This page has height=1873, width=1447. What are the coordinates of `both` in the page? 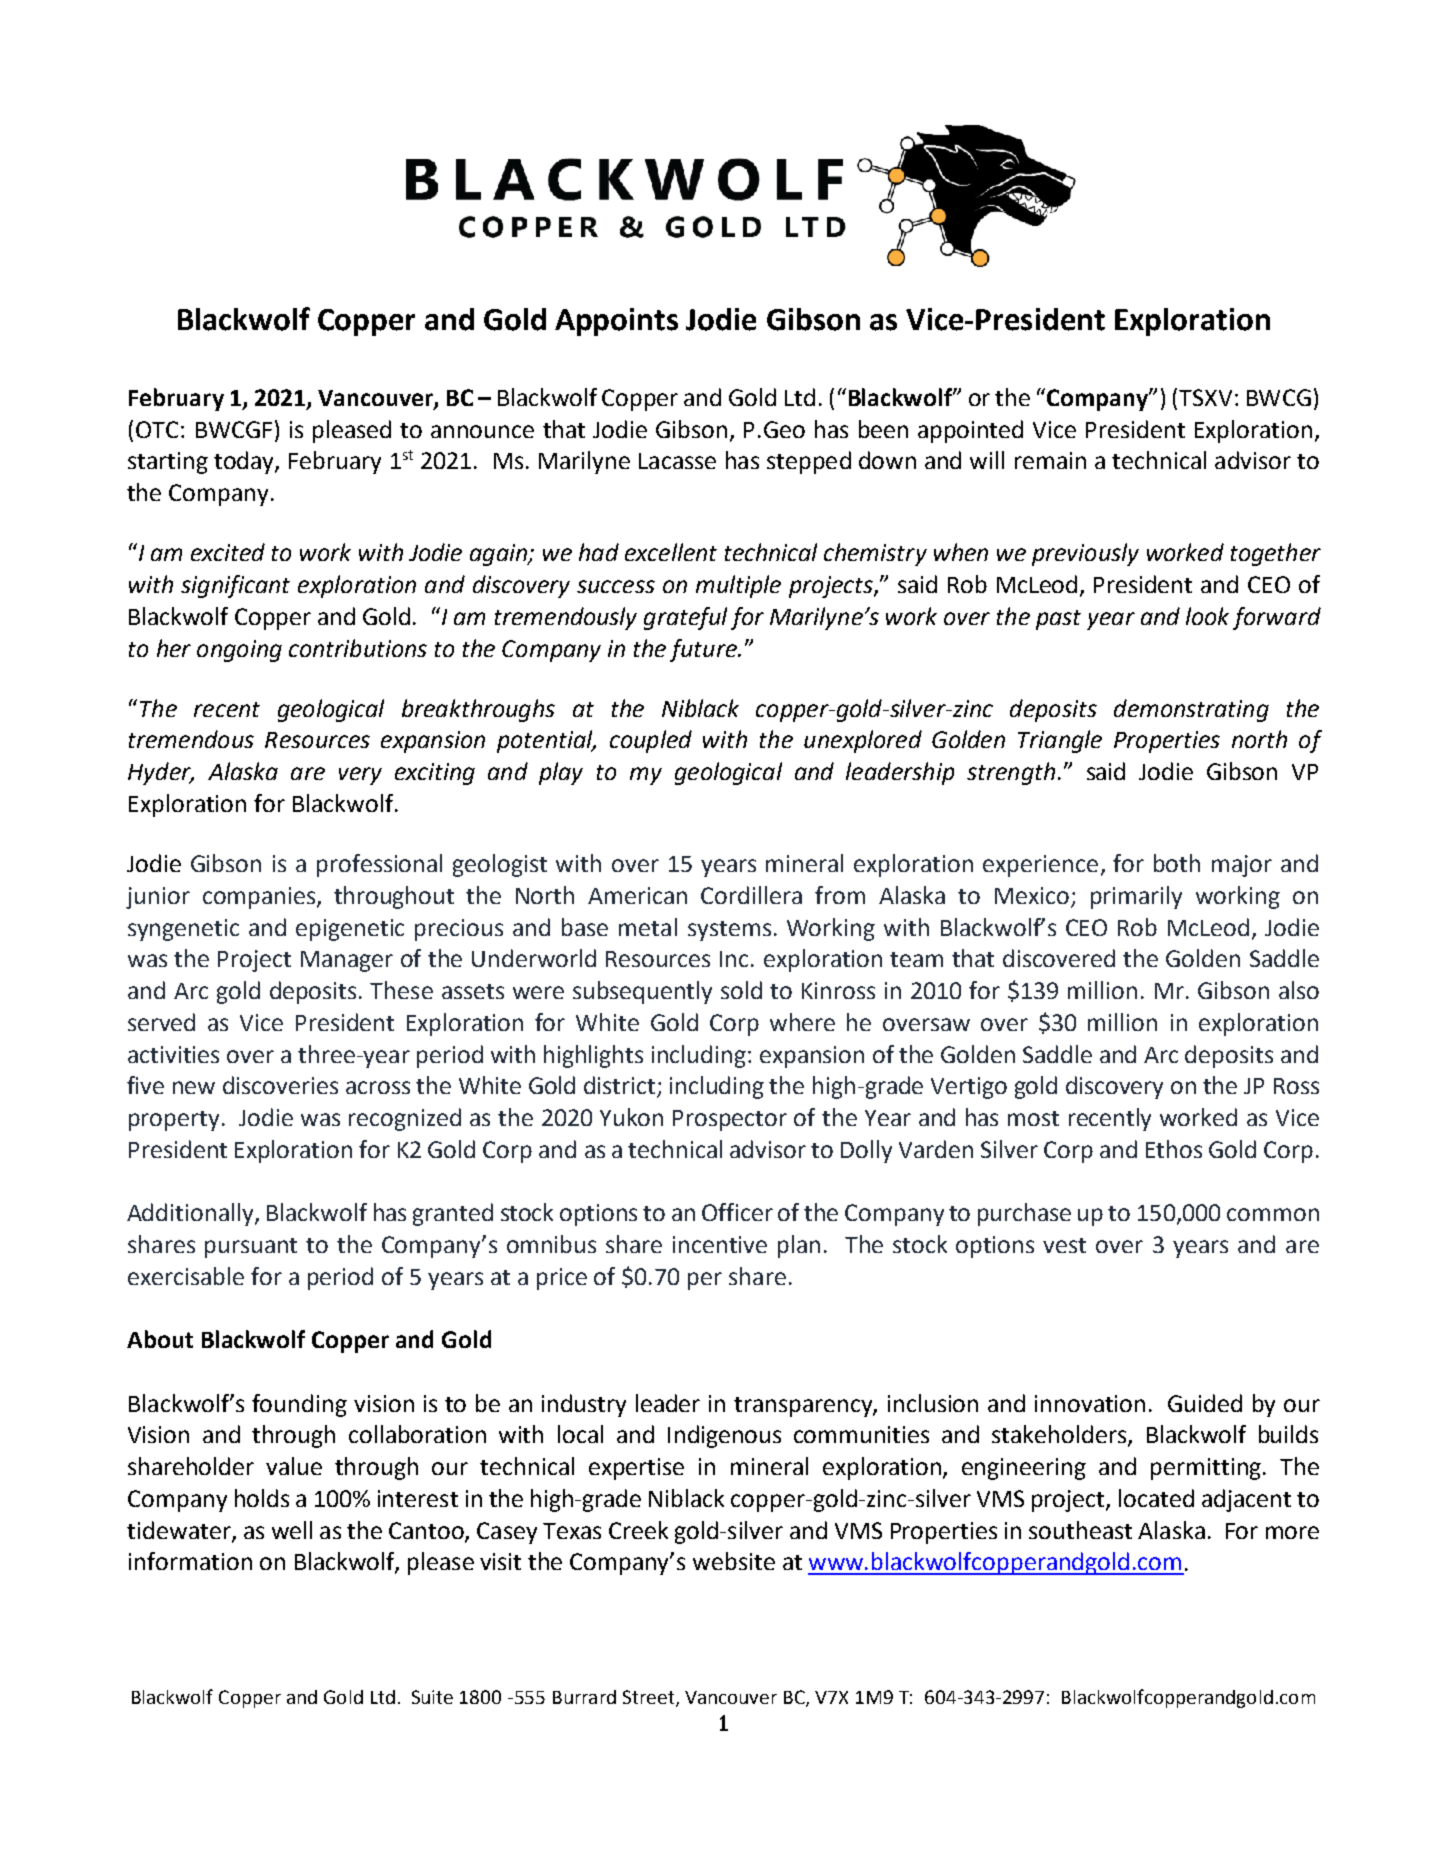 It's located at (1177, 863).
